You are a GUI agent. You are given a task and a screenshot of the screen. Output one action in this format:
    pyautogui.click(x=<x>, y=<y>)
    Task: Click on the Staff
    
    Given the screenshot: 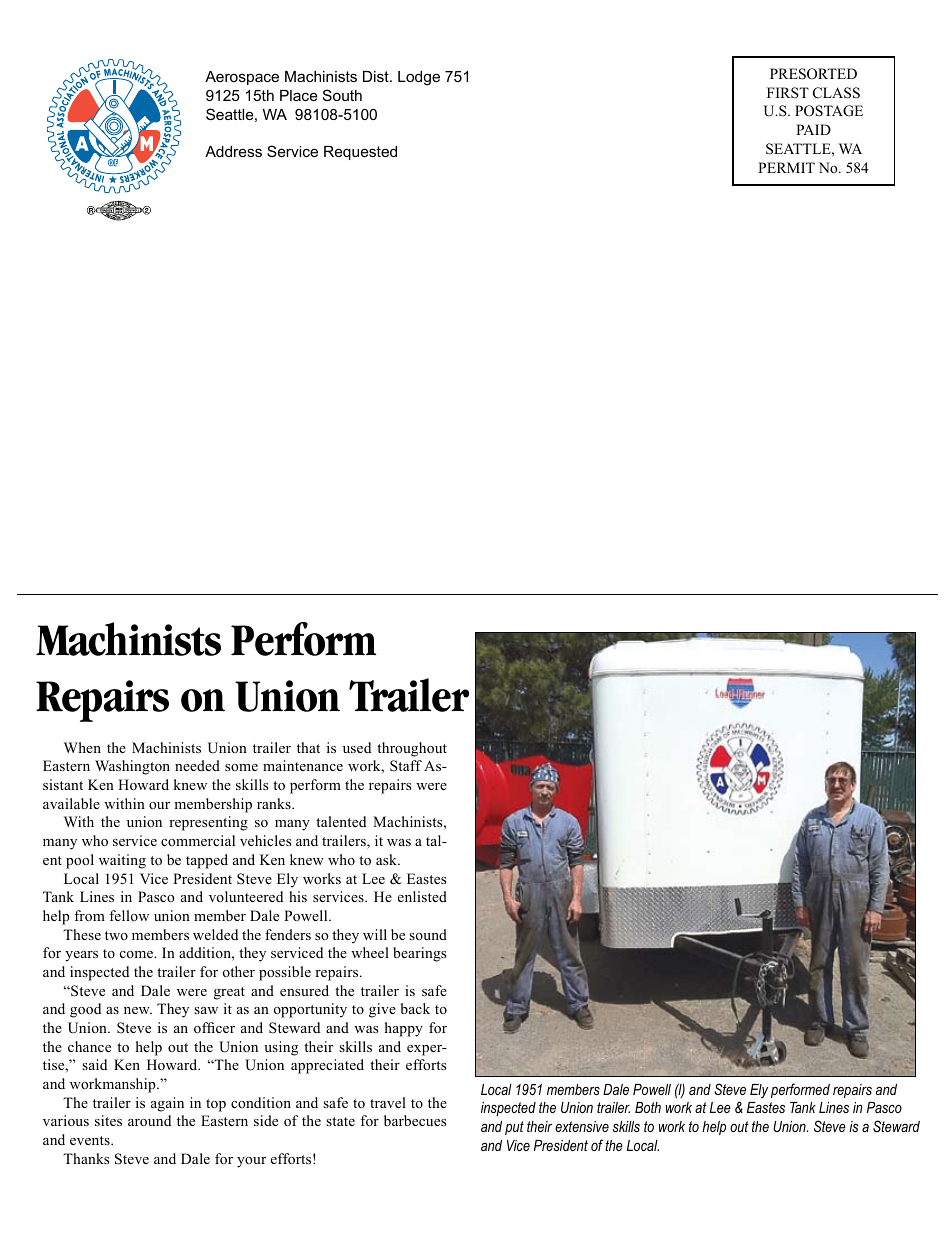 What is the action you would take?
    pyautogui.click(x=406, y=766)
